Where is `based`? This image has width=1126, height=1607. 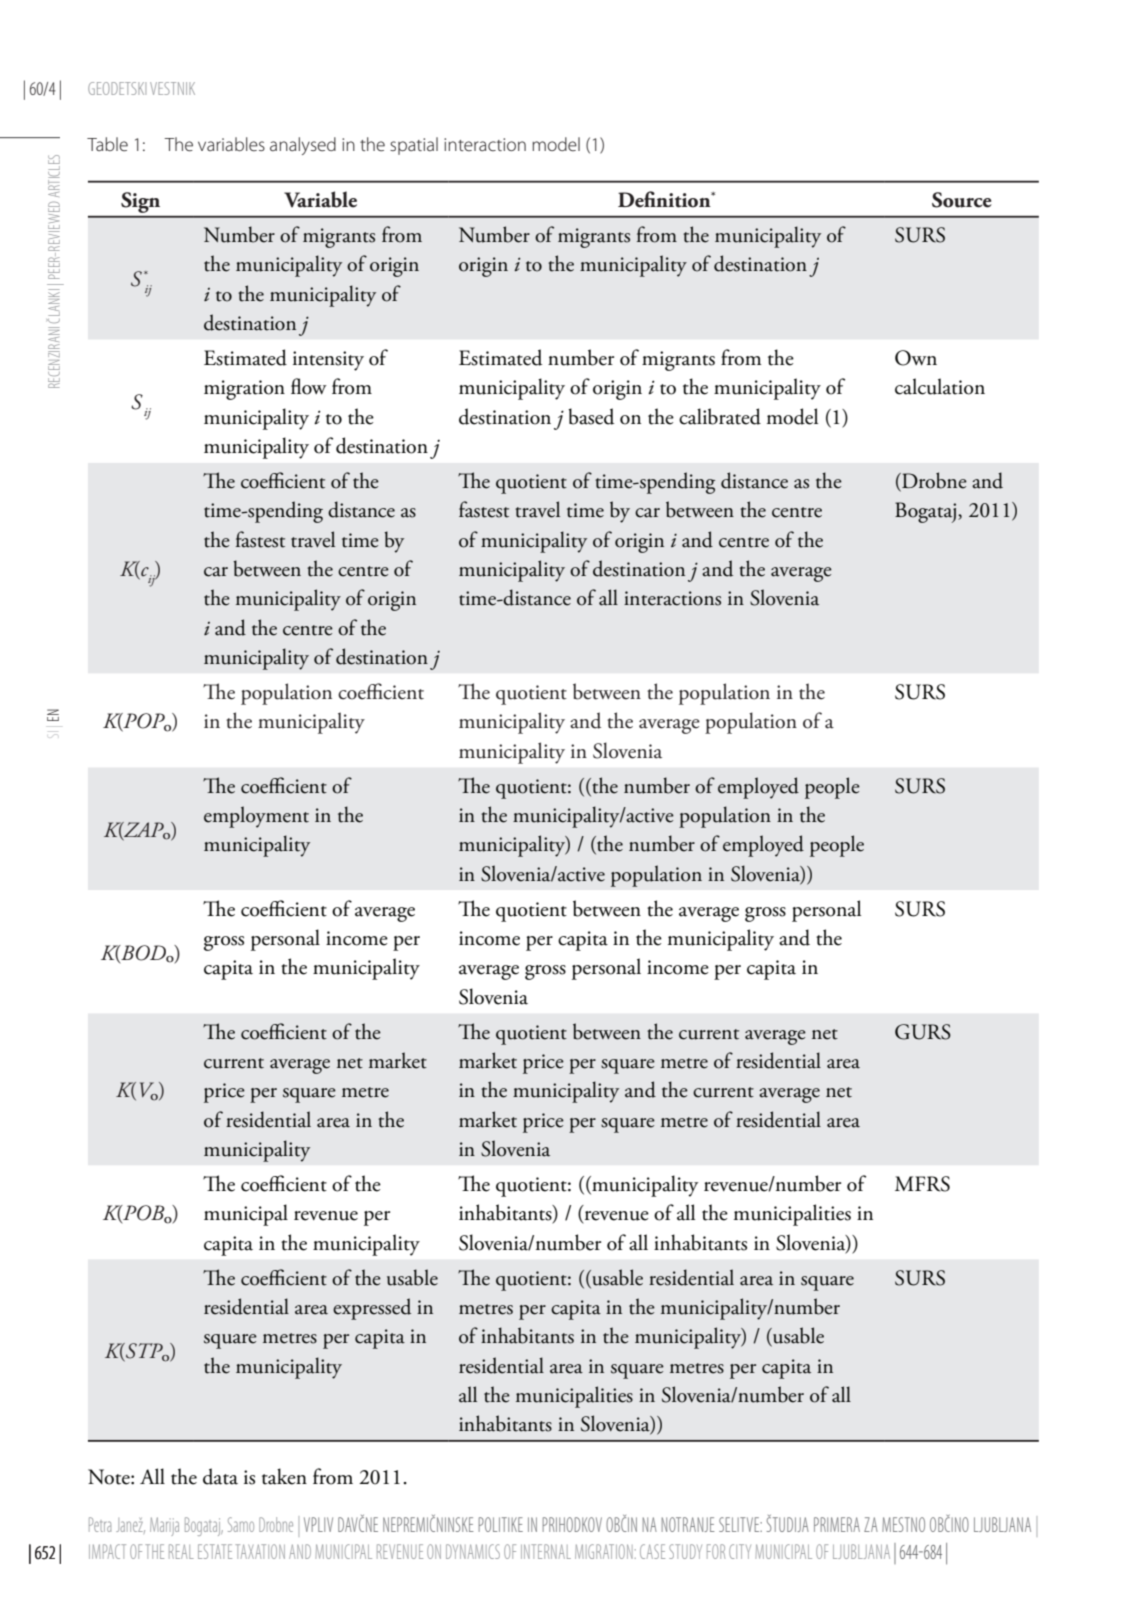
based is located at coordinates (591, 416).
